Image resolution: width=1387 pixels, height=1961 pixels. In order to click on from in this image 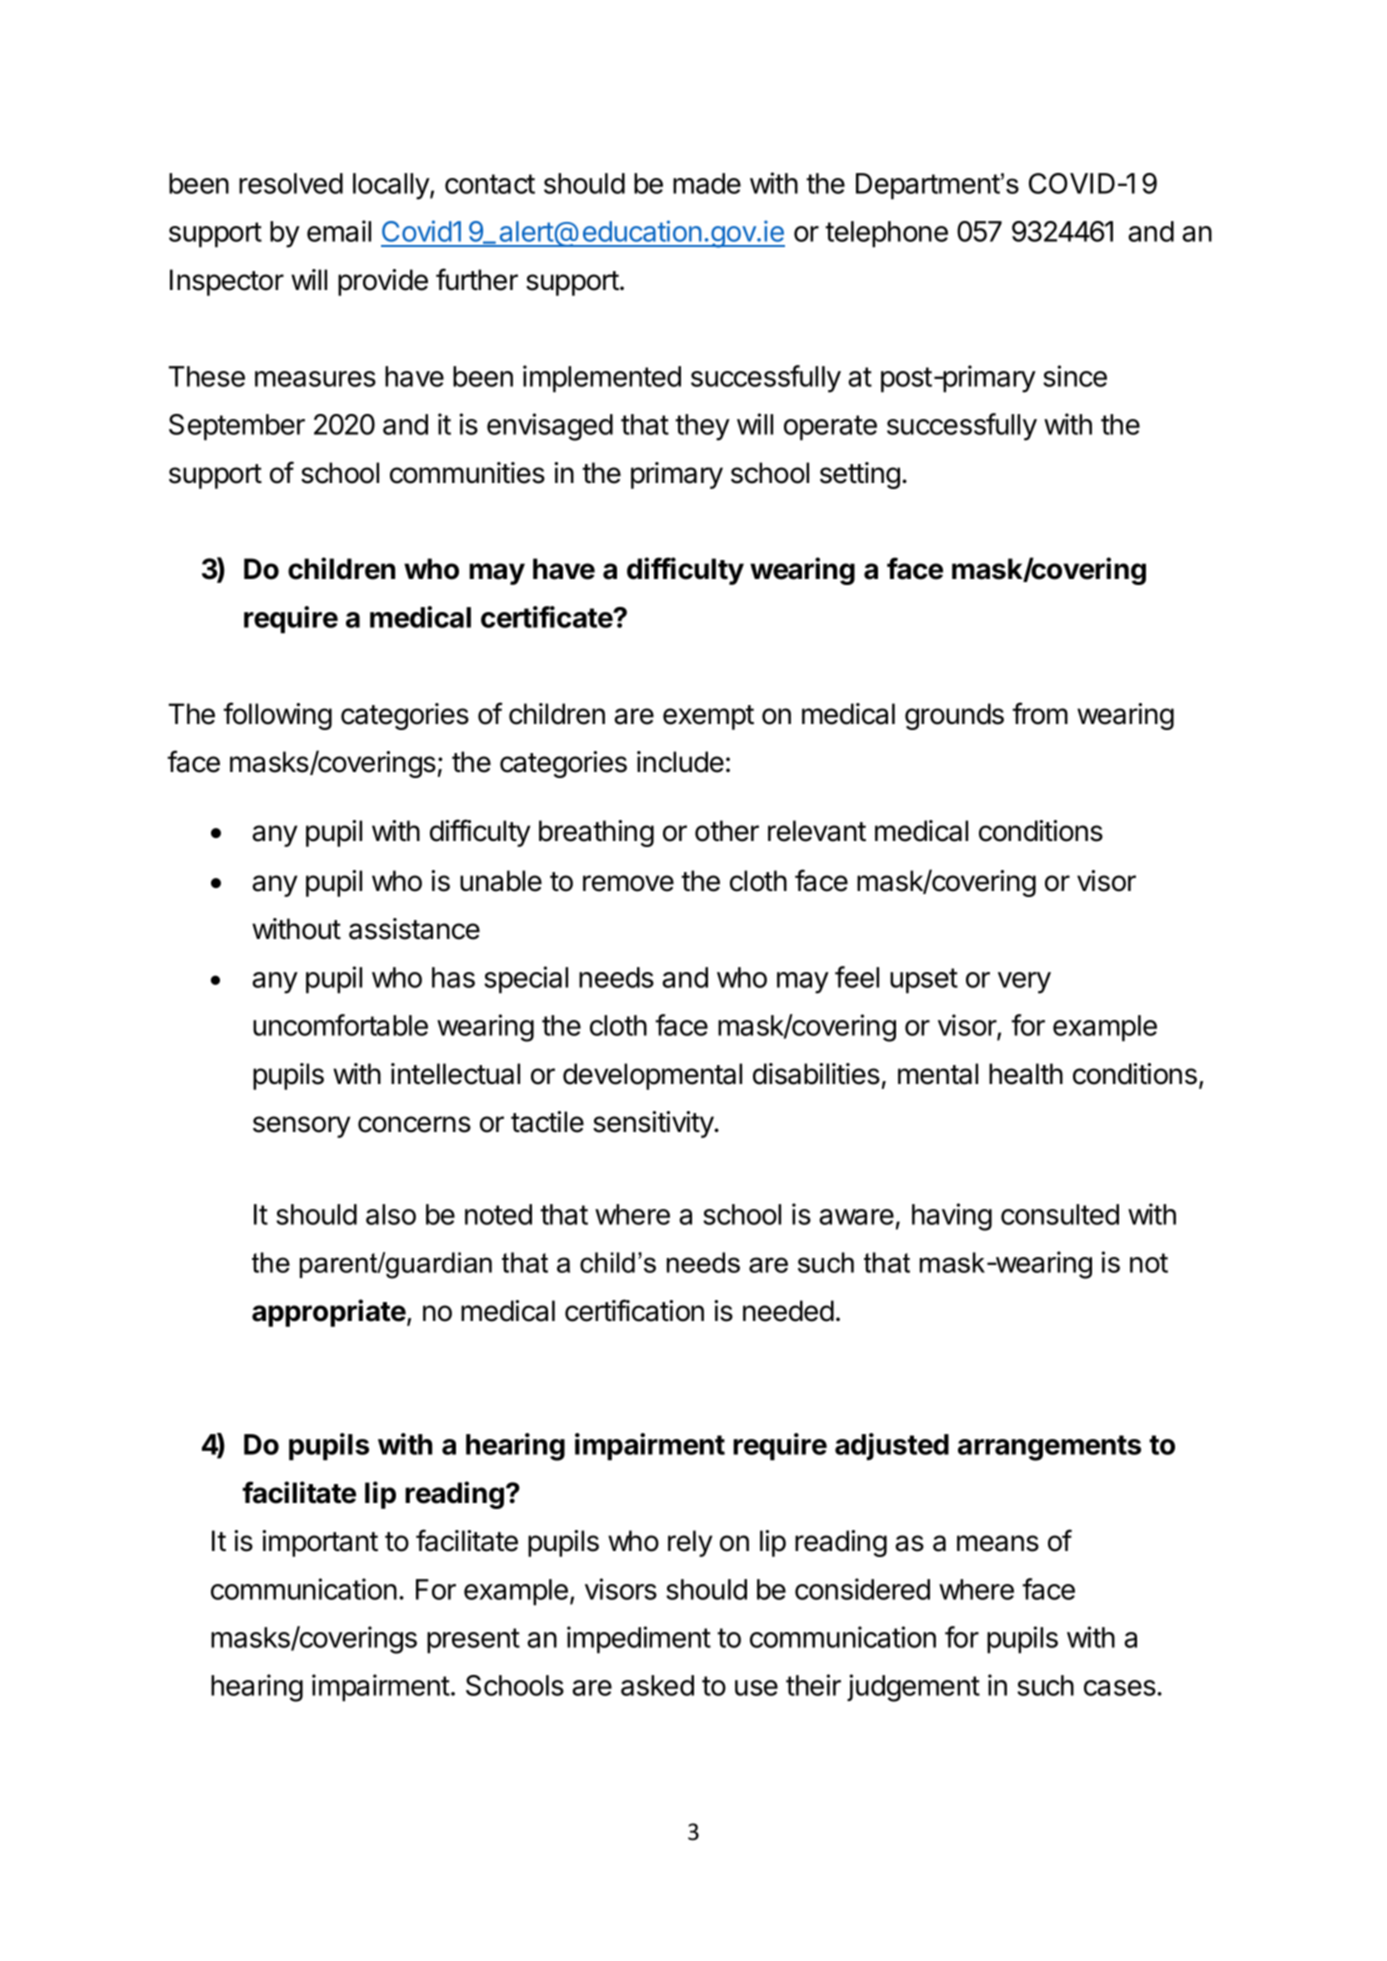, I will do `click(1040, 713)`.
